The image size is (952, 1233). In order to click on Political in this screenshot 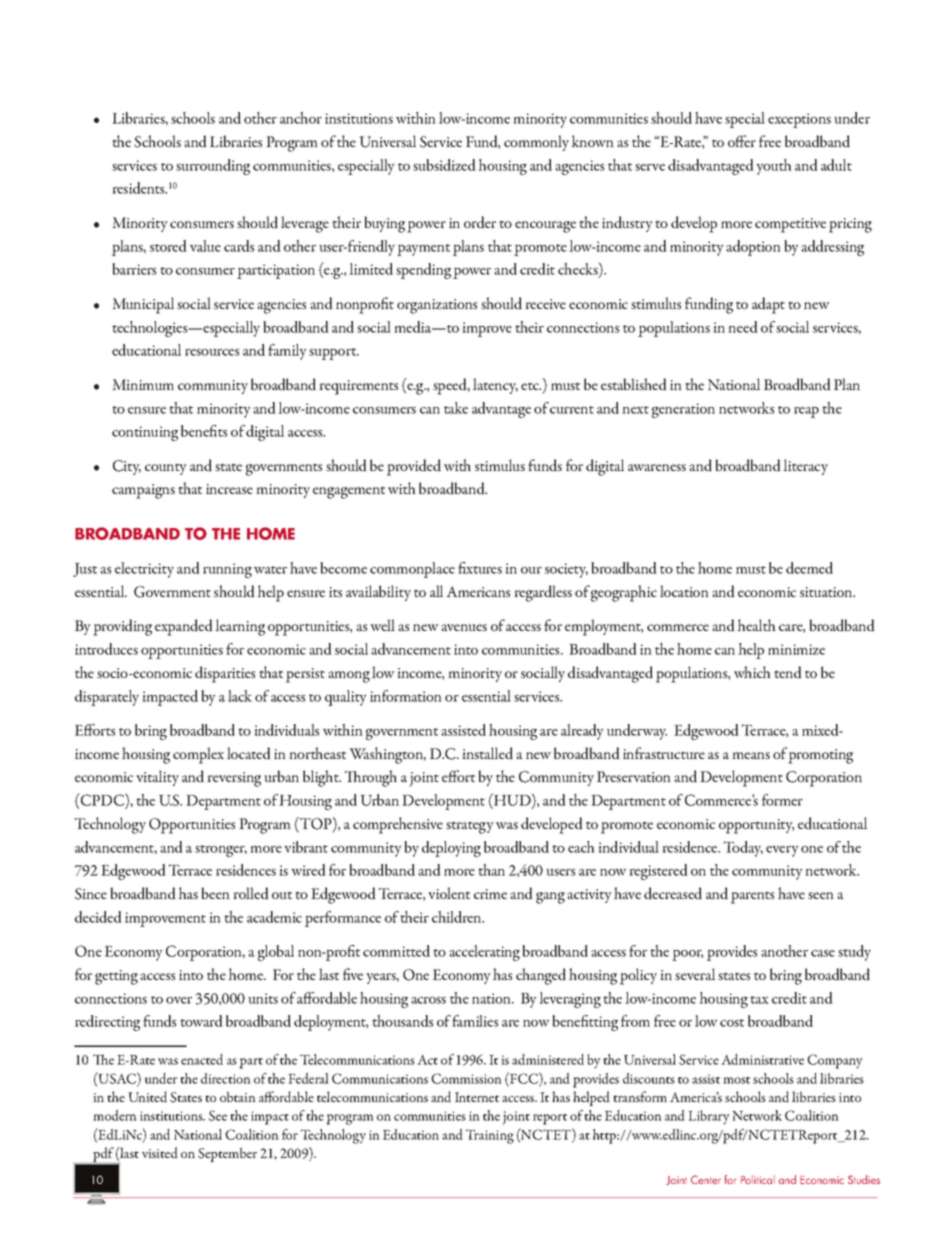, I will do `click(758, 1179)`.
